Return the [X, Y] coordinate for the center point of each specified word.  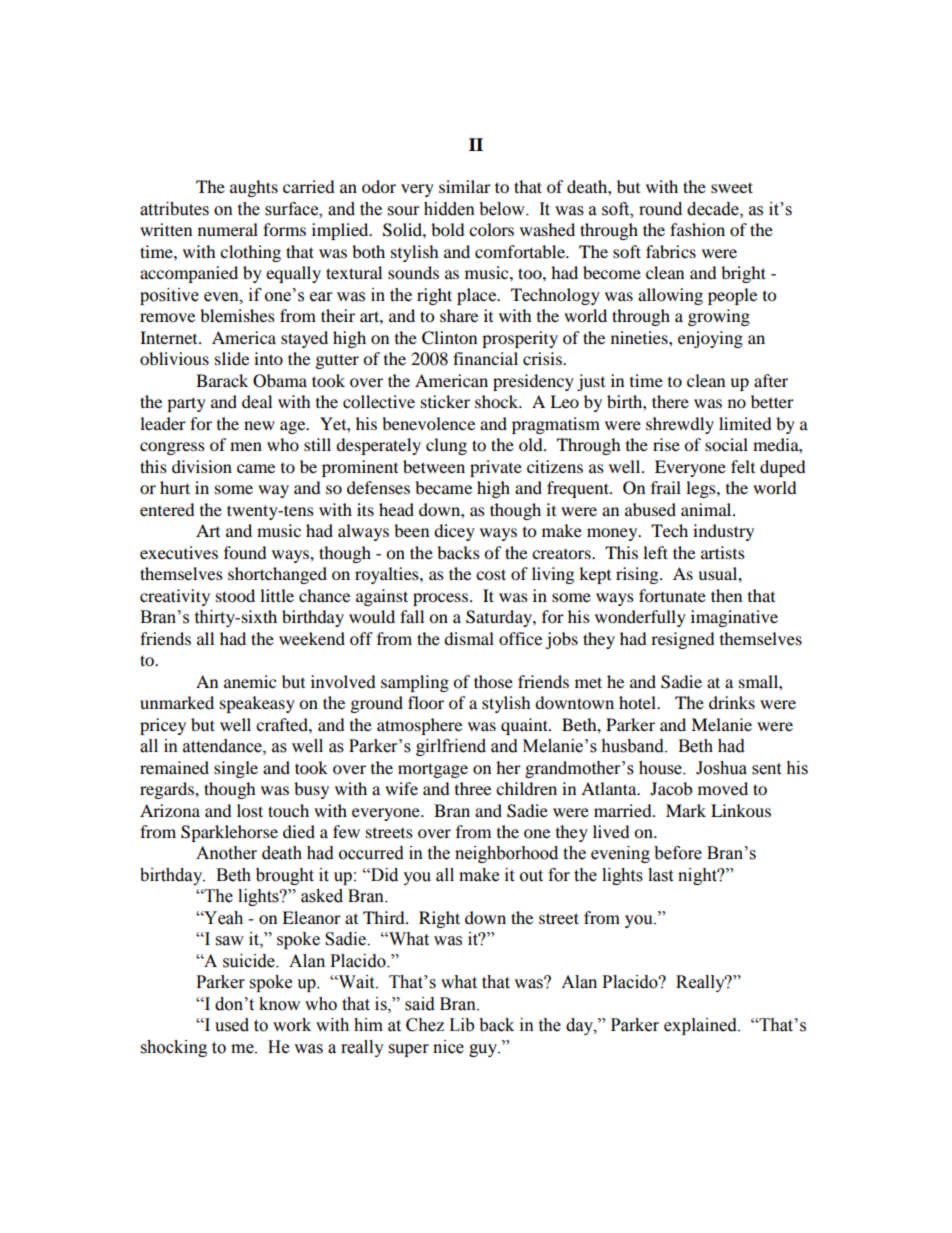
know [279, 1004]
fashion [697, 229]
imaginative [734, 618]
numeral [228, 229]
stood [235, 595]
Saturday [500, 618]
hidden [449, 209]
